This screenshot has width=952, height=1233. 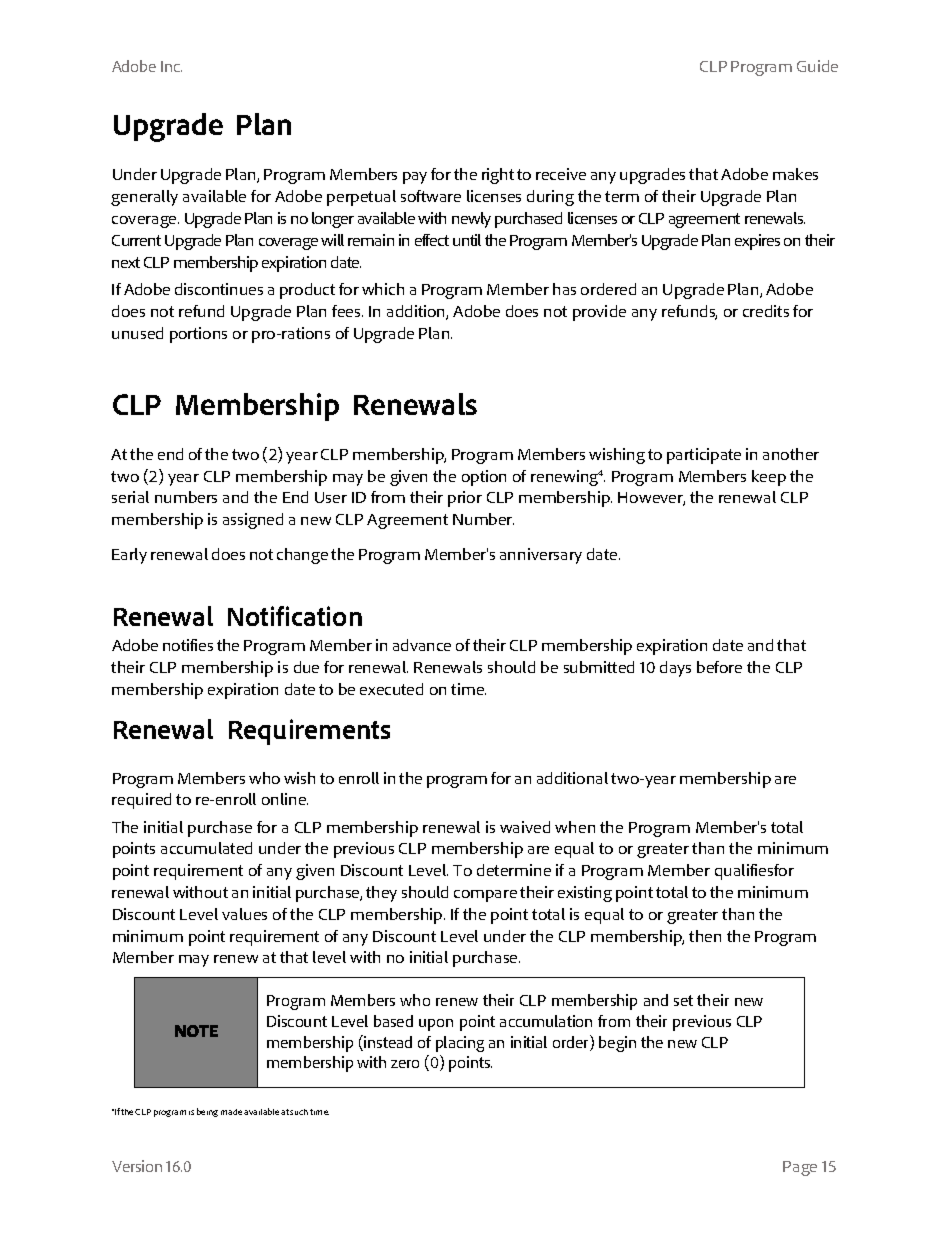 What do you see at coordinates (171, 66) in the screenshot?
I see `Inc` at bounding box center [171, 66].
